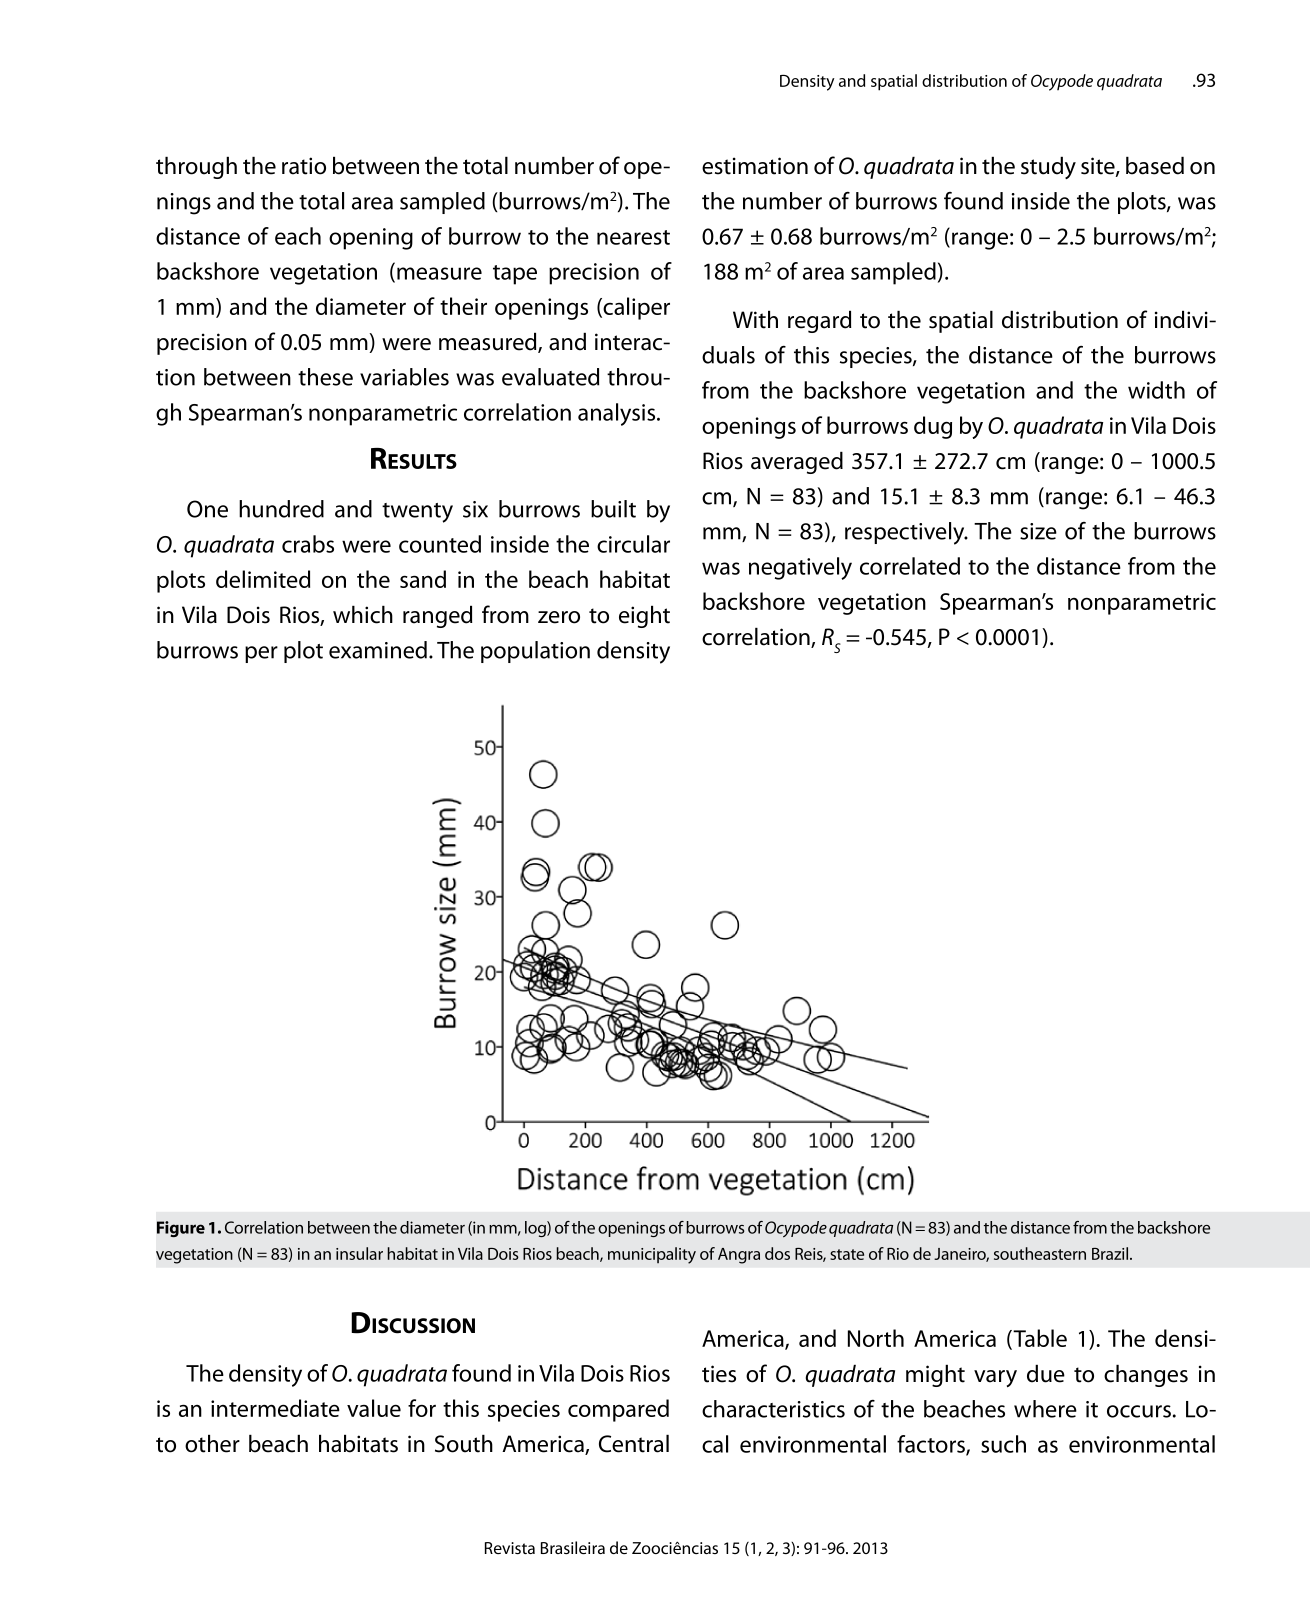  What do you see at coordinates (644, 616) in the screenshot?
I see `eight` at bounding box center [644, 616].
